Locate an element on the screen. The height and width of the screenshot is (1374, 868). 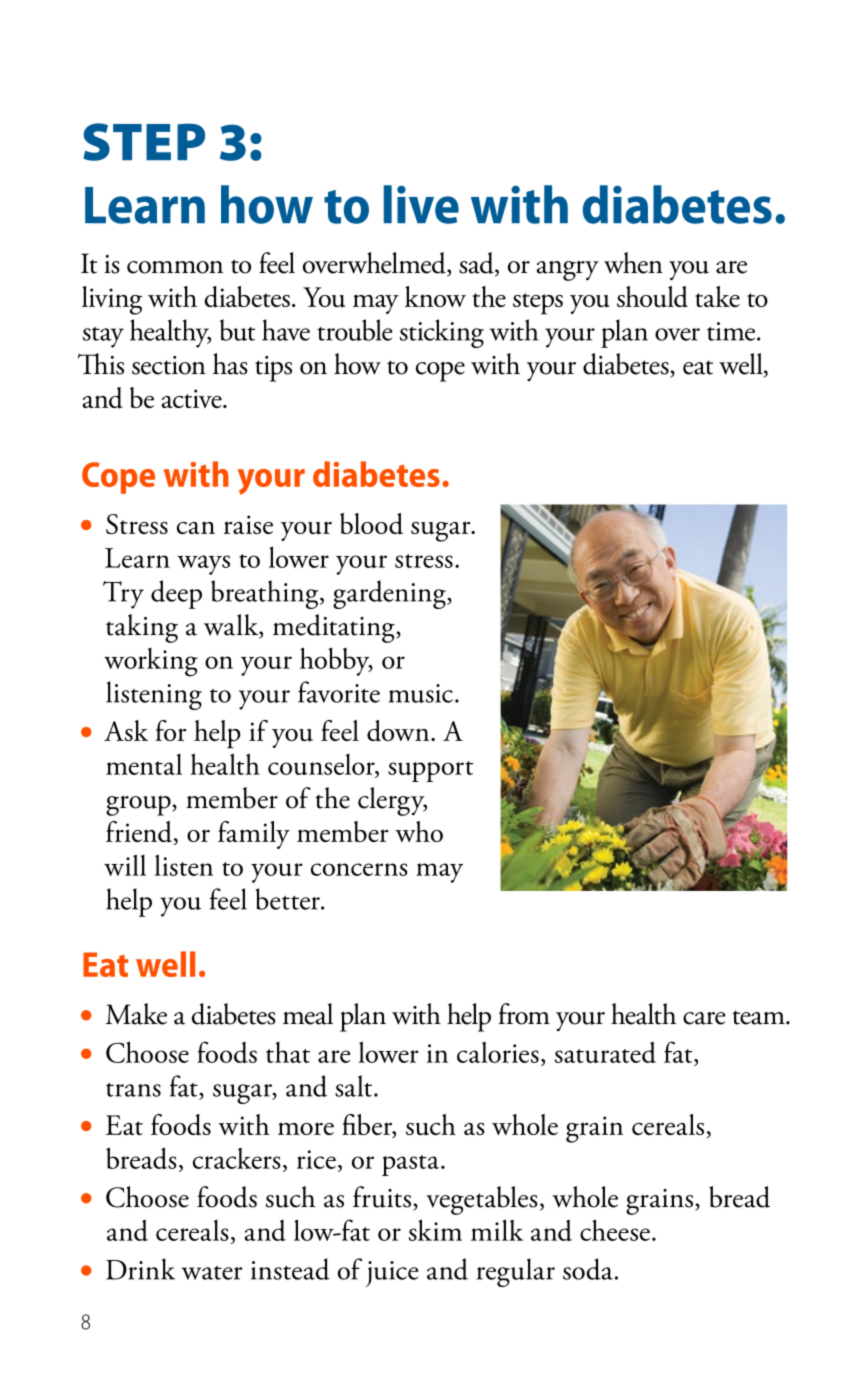
common is located at coordinates (175, 267).
